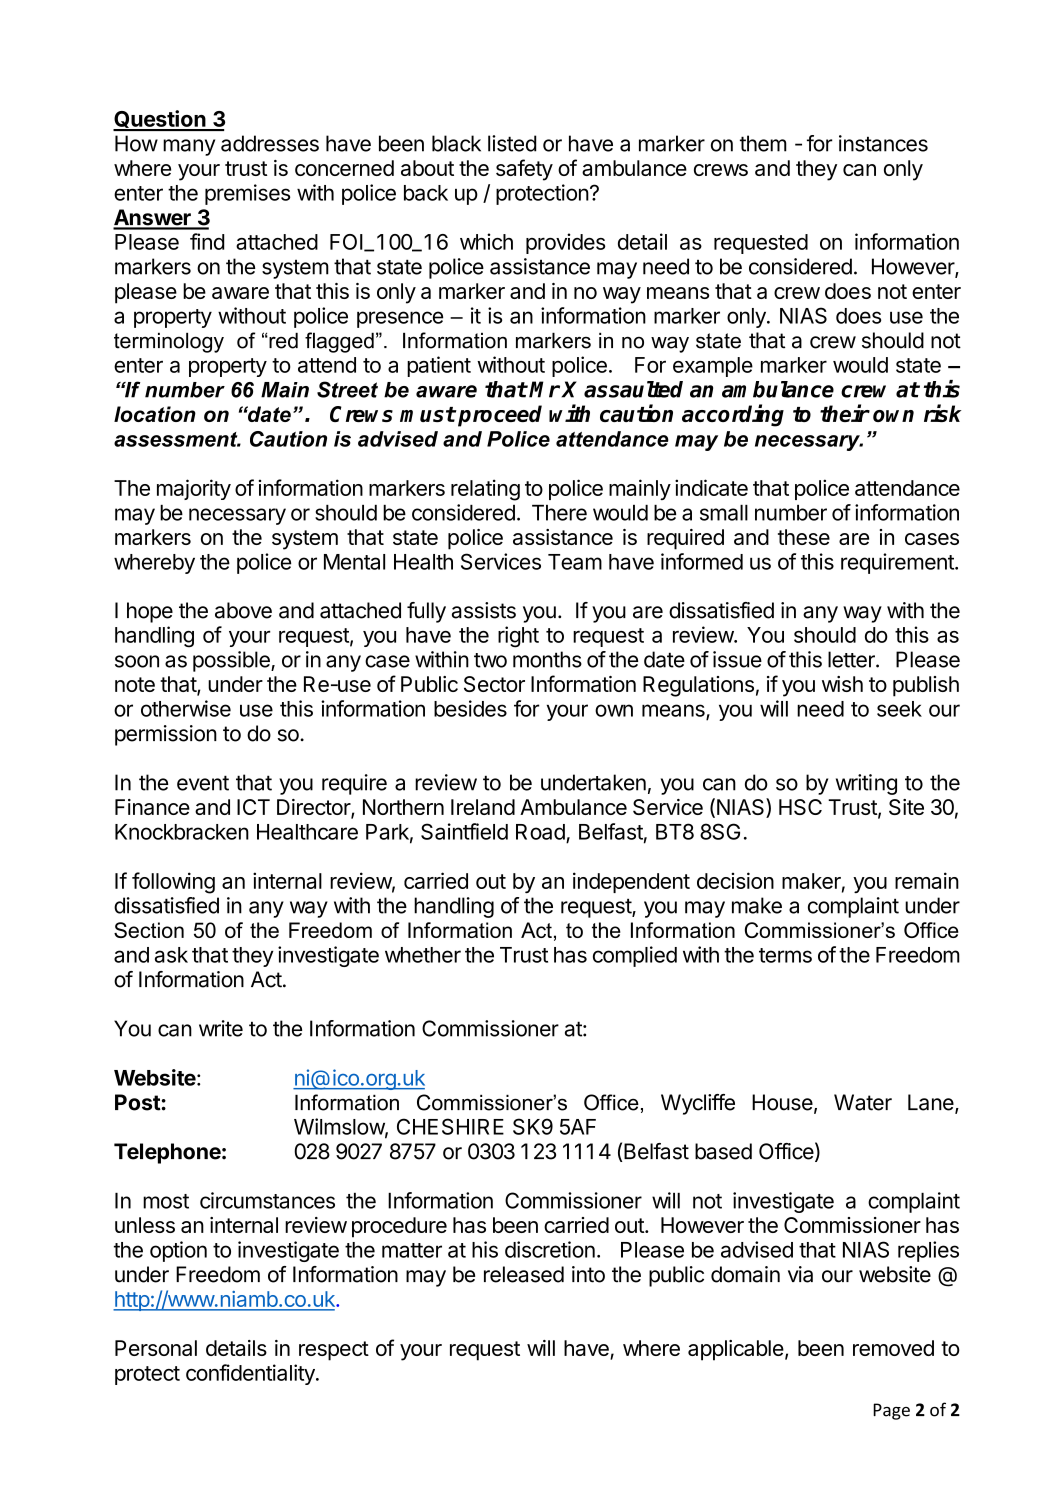 The width and height of the document is (1061, 1501). Describe the element at coordinates (483, 807) in the document. I see `Ireland` at that location.
